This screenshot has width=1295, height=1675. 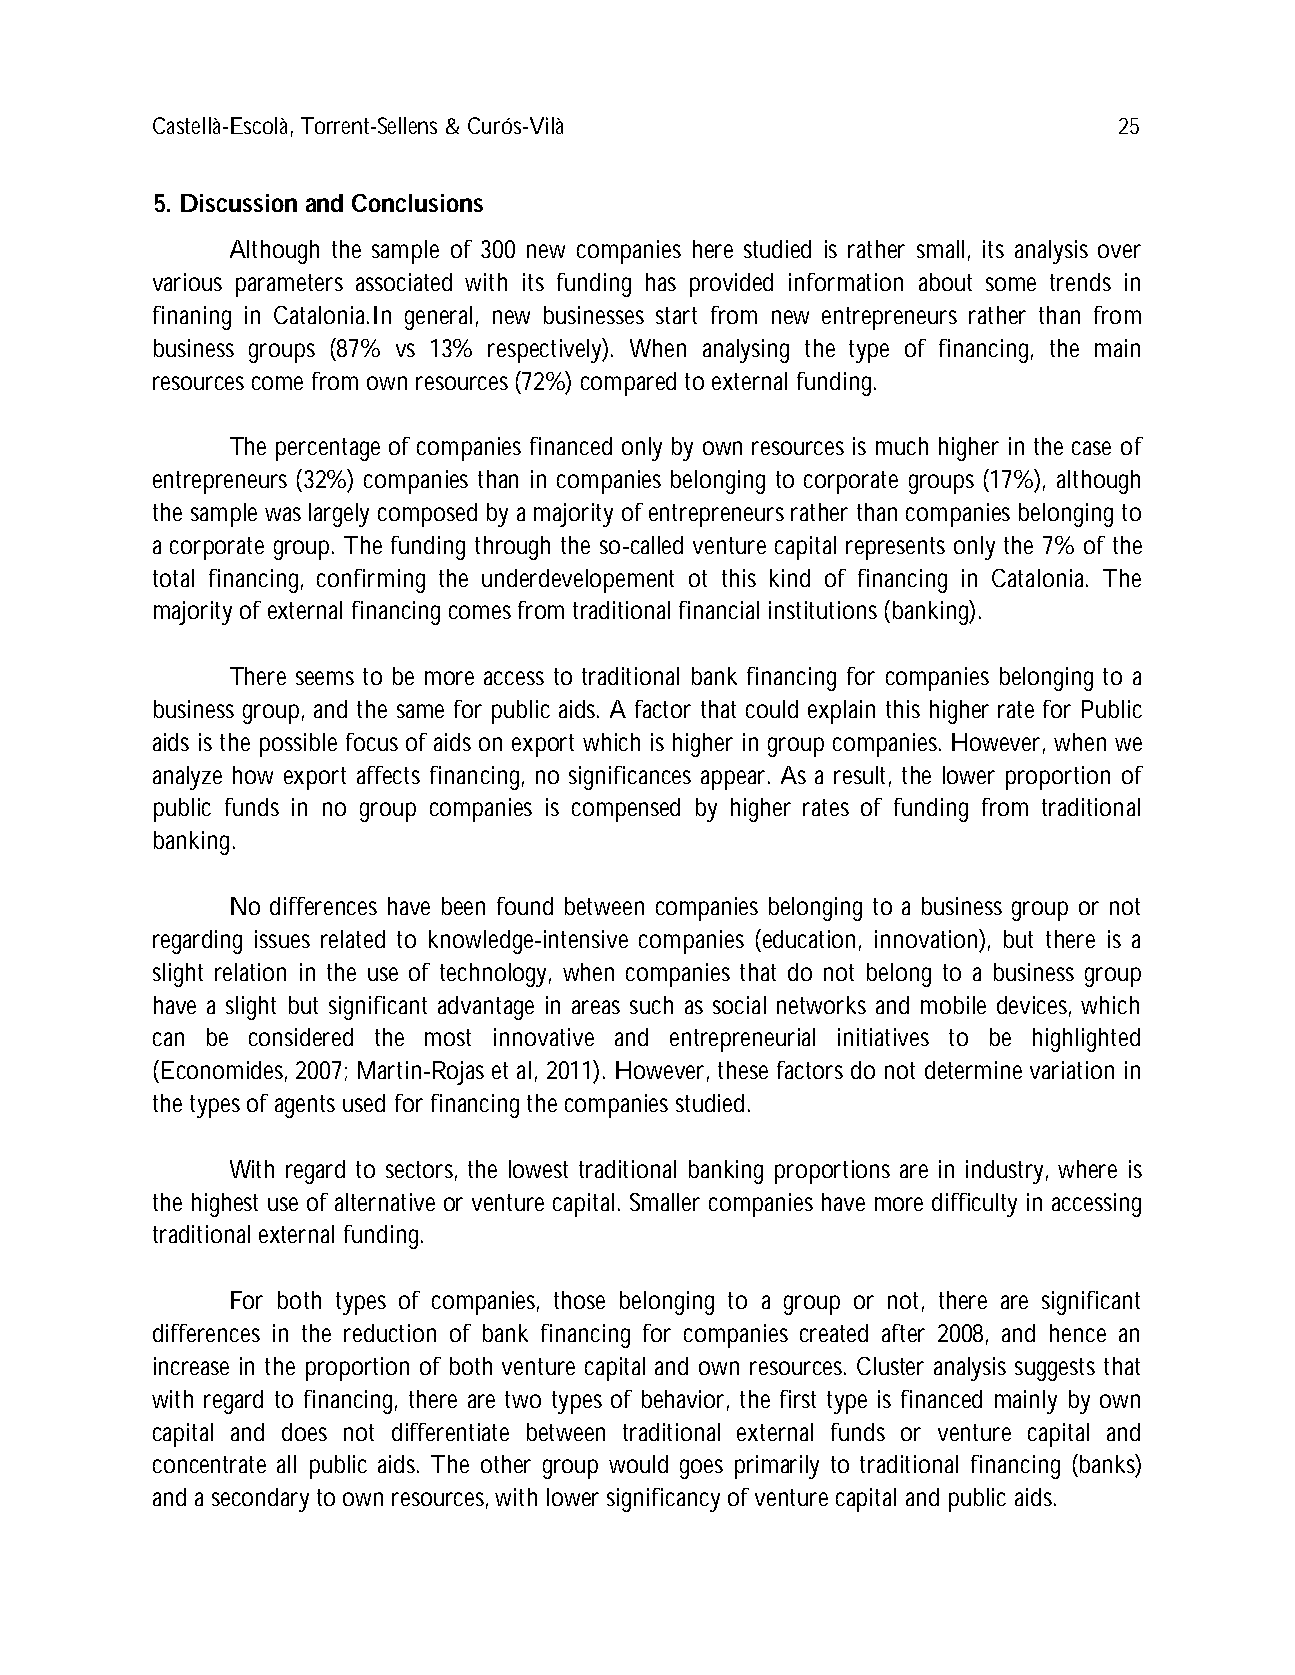 What do you see at coordinates (661, 282) in the screenshot?
I see `has` at bounding box center [661, 282].
